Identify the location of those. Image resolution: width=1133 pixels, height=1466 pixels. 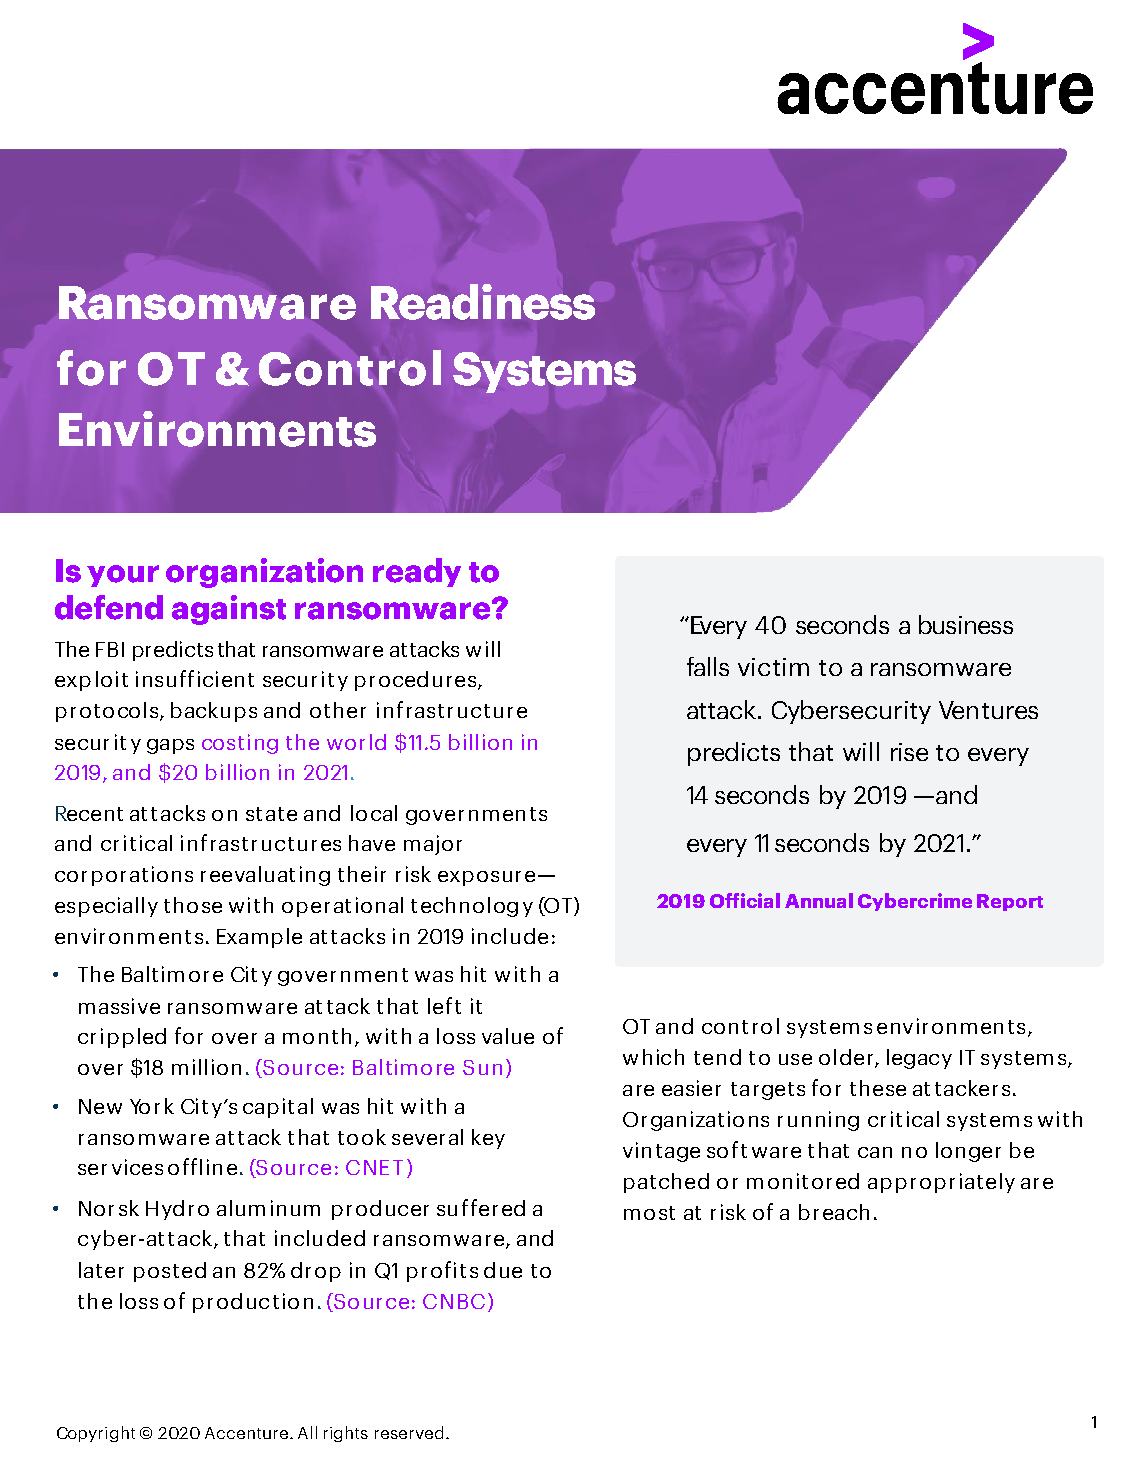
(193, 905).
